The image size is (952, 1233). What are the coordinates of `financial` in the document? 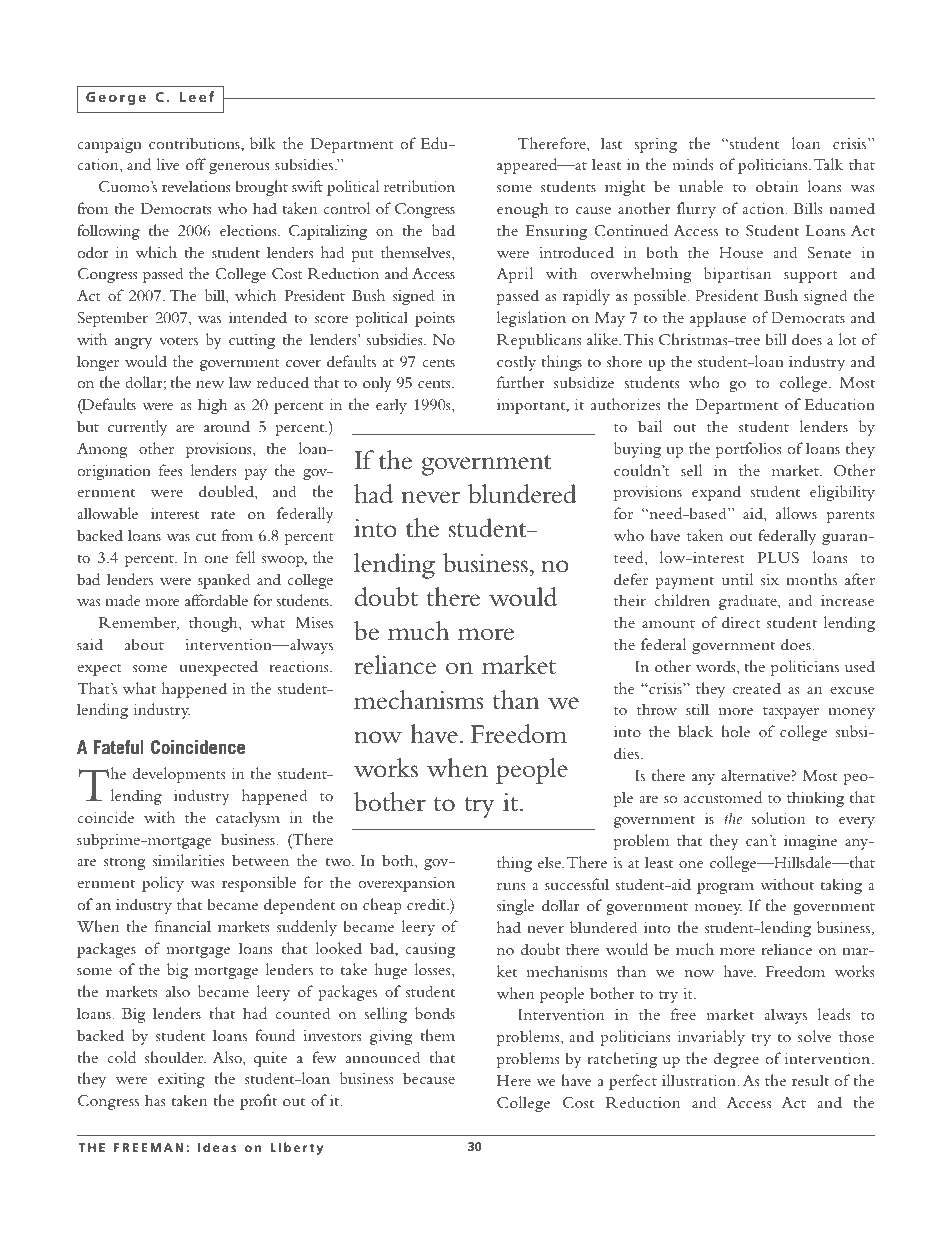 It's located at (183, 926).
